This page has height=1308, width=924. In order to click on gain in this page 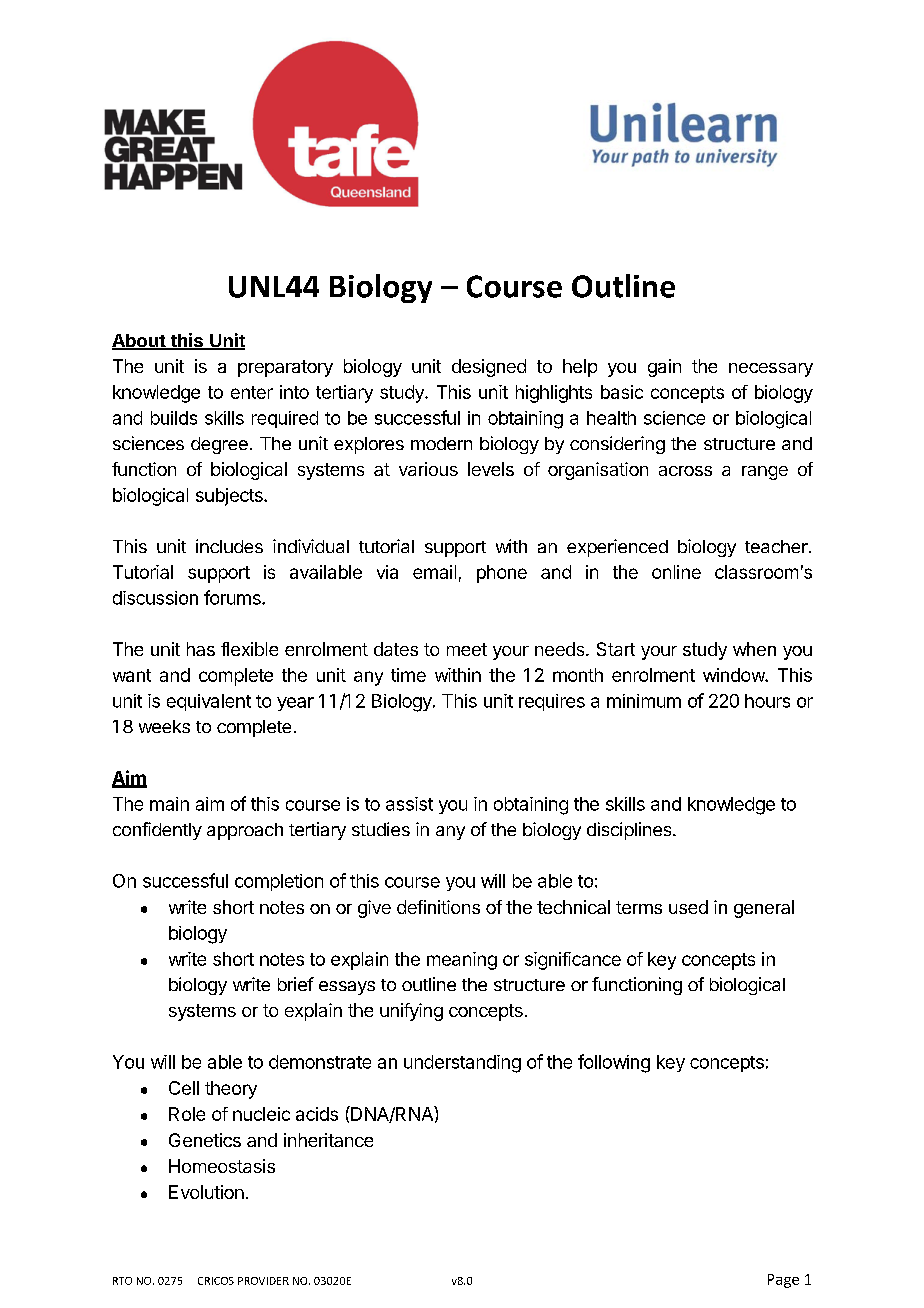, I will do `click(664, 368)`.
